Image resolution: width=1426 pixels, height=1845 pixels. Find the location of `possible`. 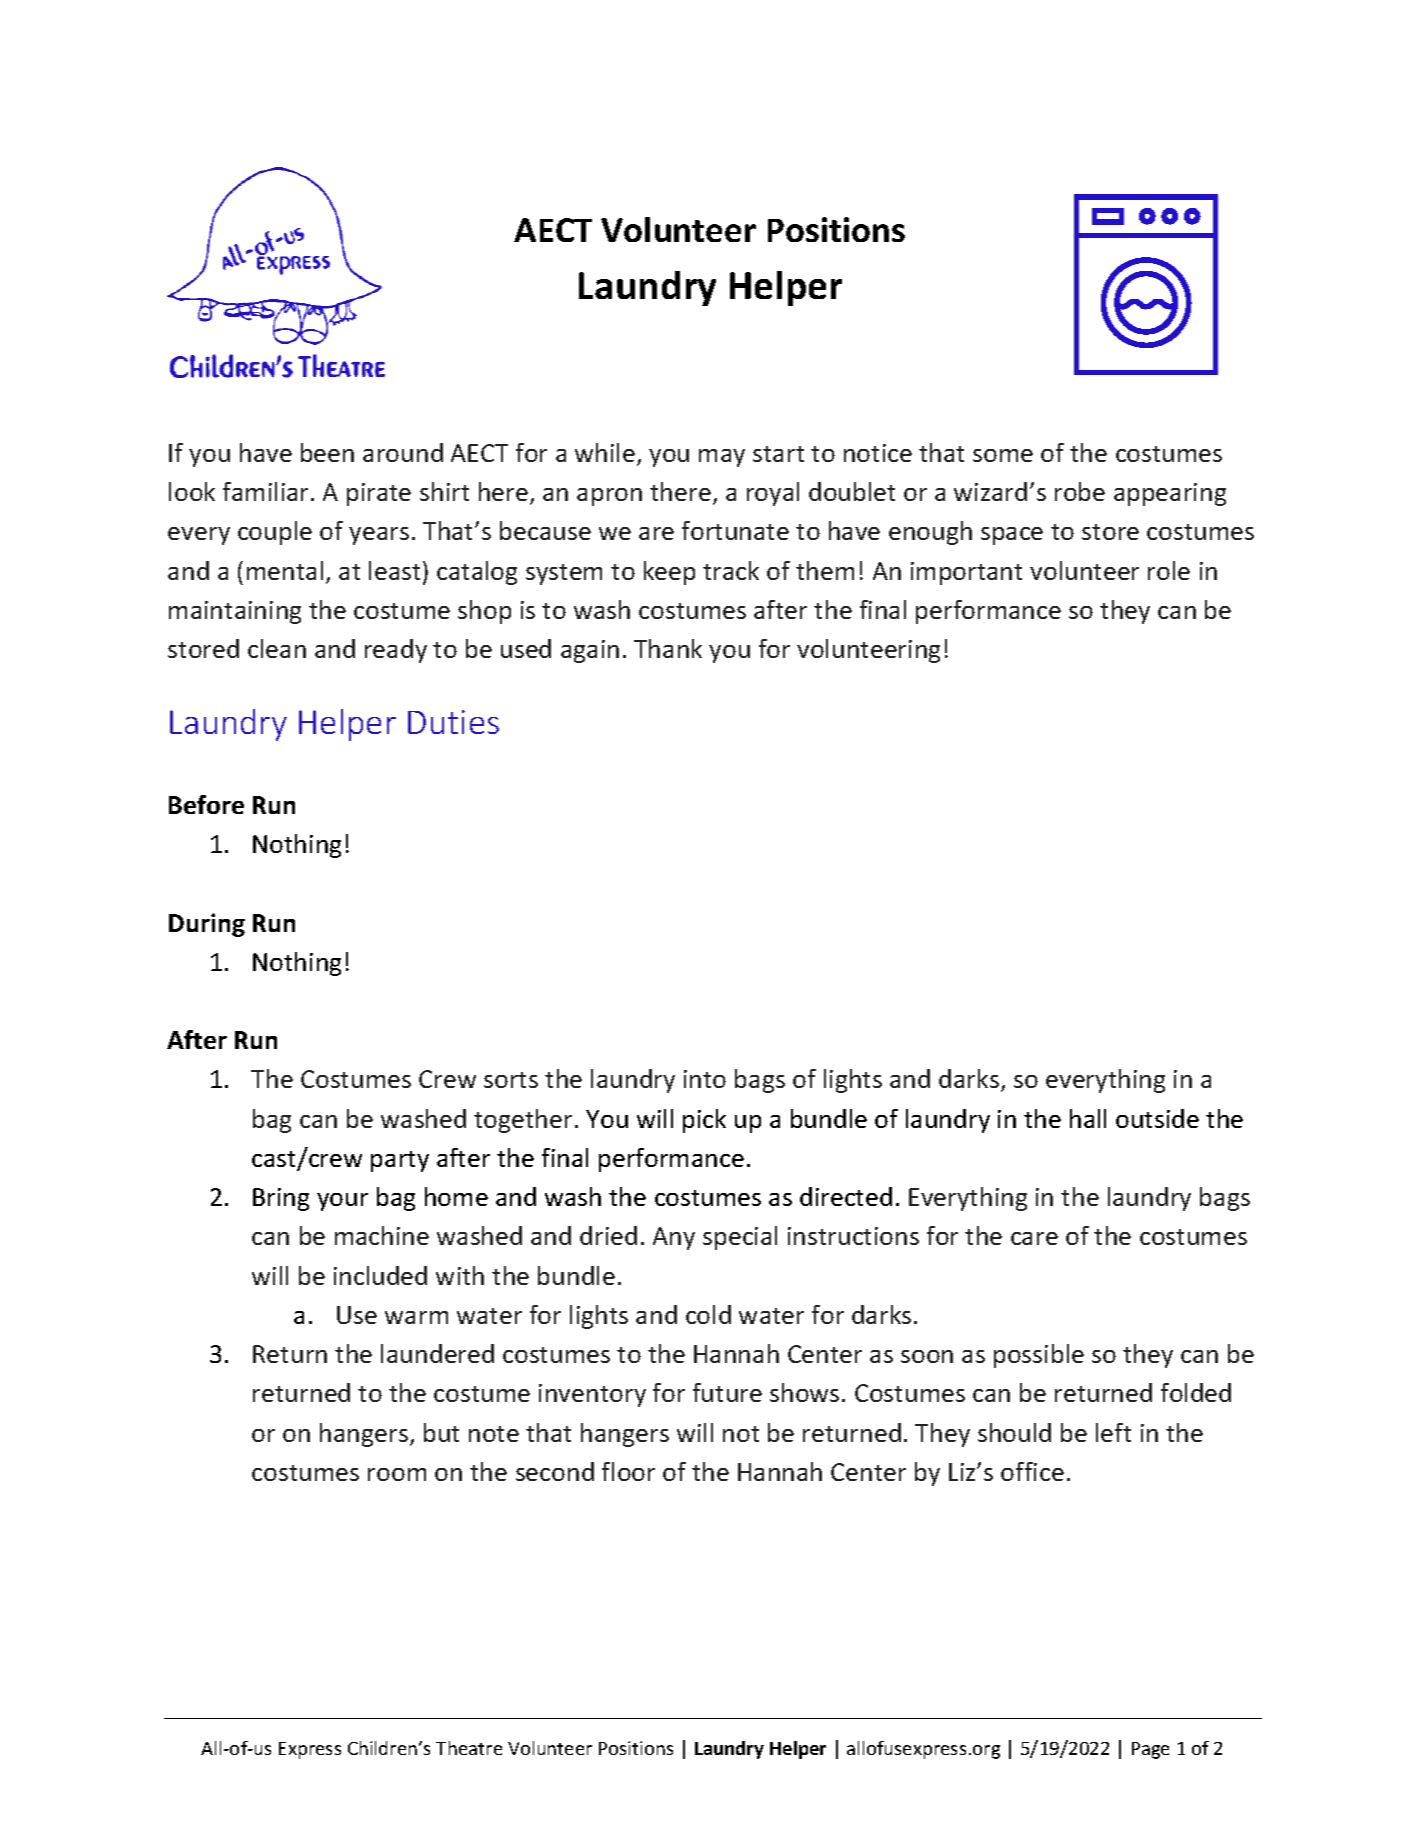

possible is located at coordinates (1039, 1356).
